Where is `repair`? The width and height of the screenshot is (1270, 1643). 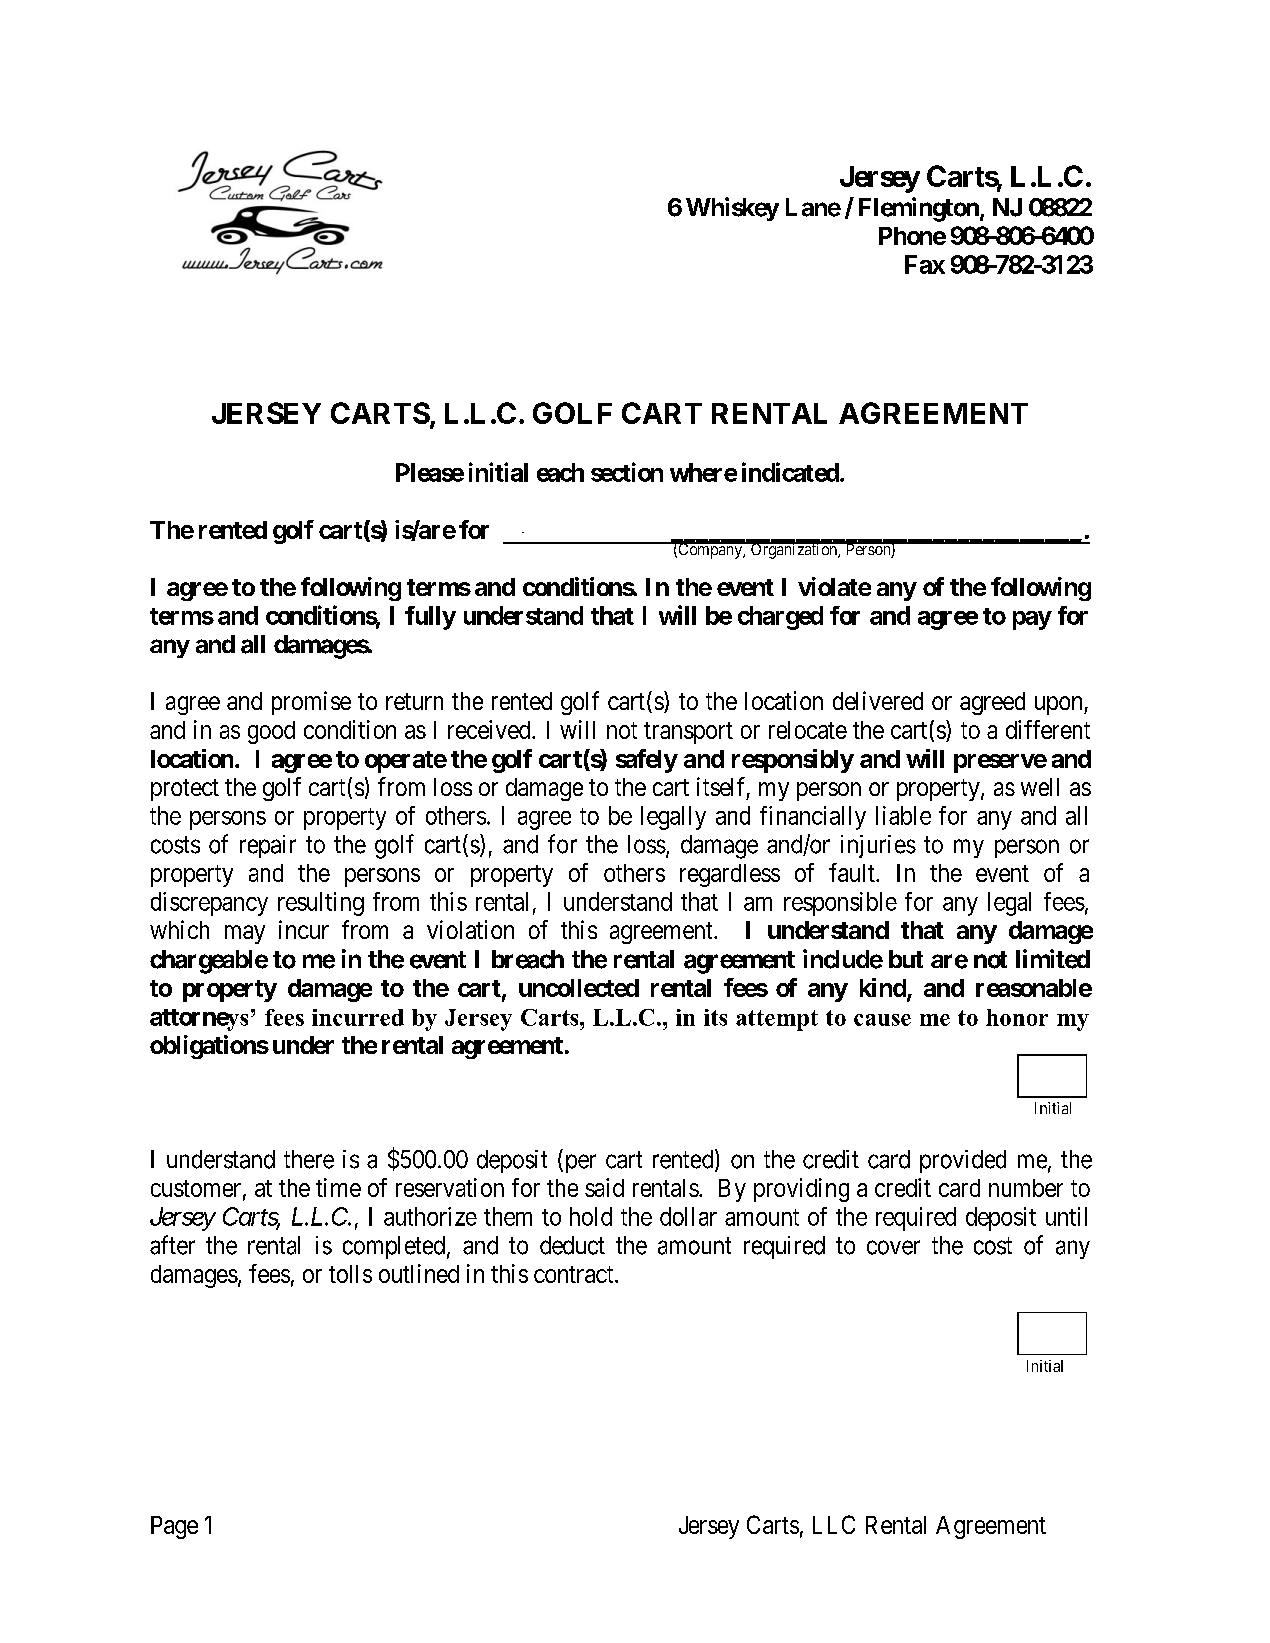
repair is located at coordinates (268, 846).
